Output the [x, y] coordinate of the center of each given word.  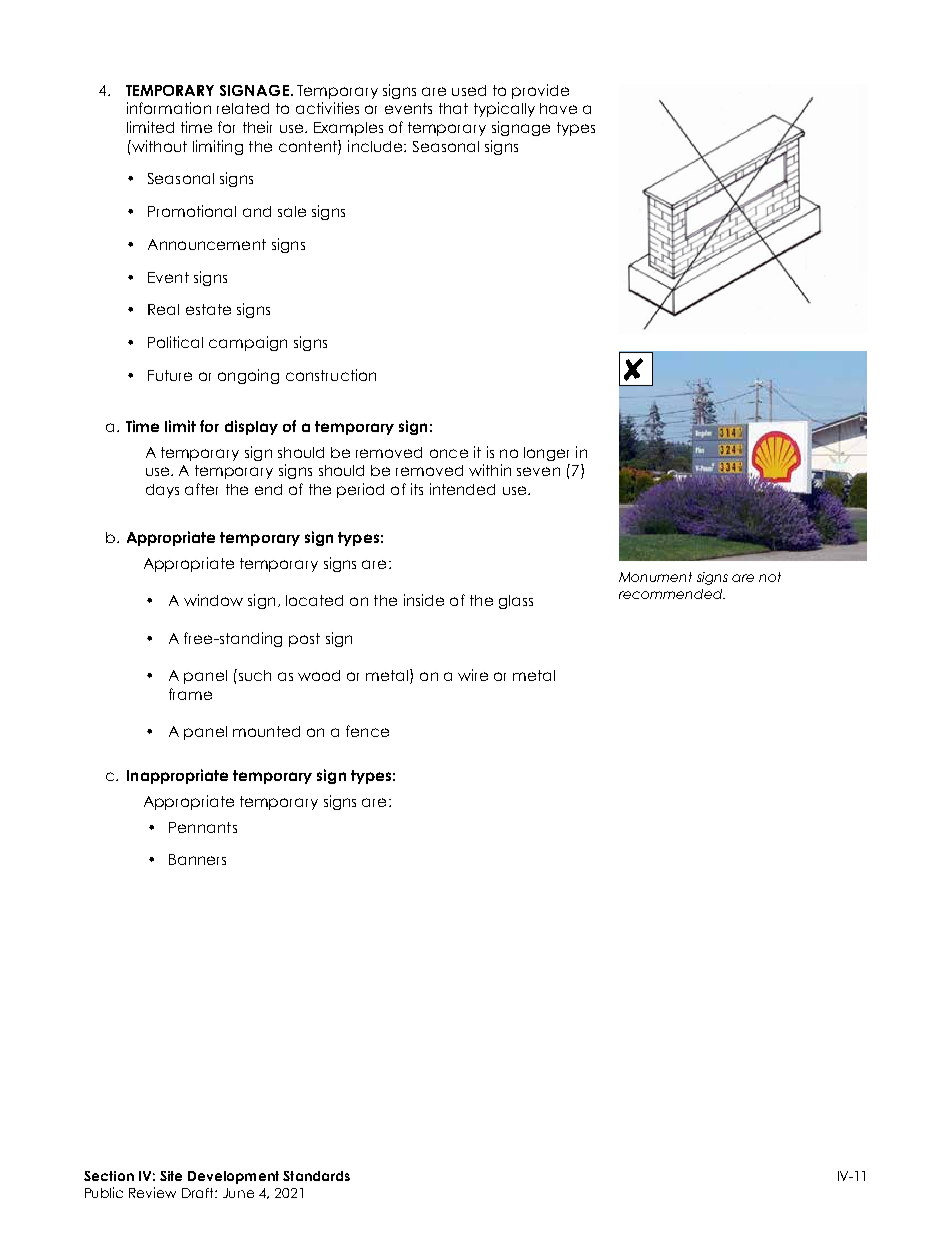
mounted [266, 731]
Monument [655, 577]
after [201, 489]
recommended [672, 594]
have [558, 108]
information [169, 108]
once [449, 453]
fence [367, 731]
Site [171, 1176]
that [453, 108]
